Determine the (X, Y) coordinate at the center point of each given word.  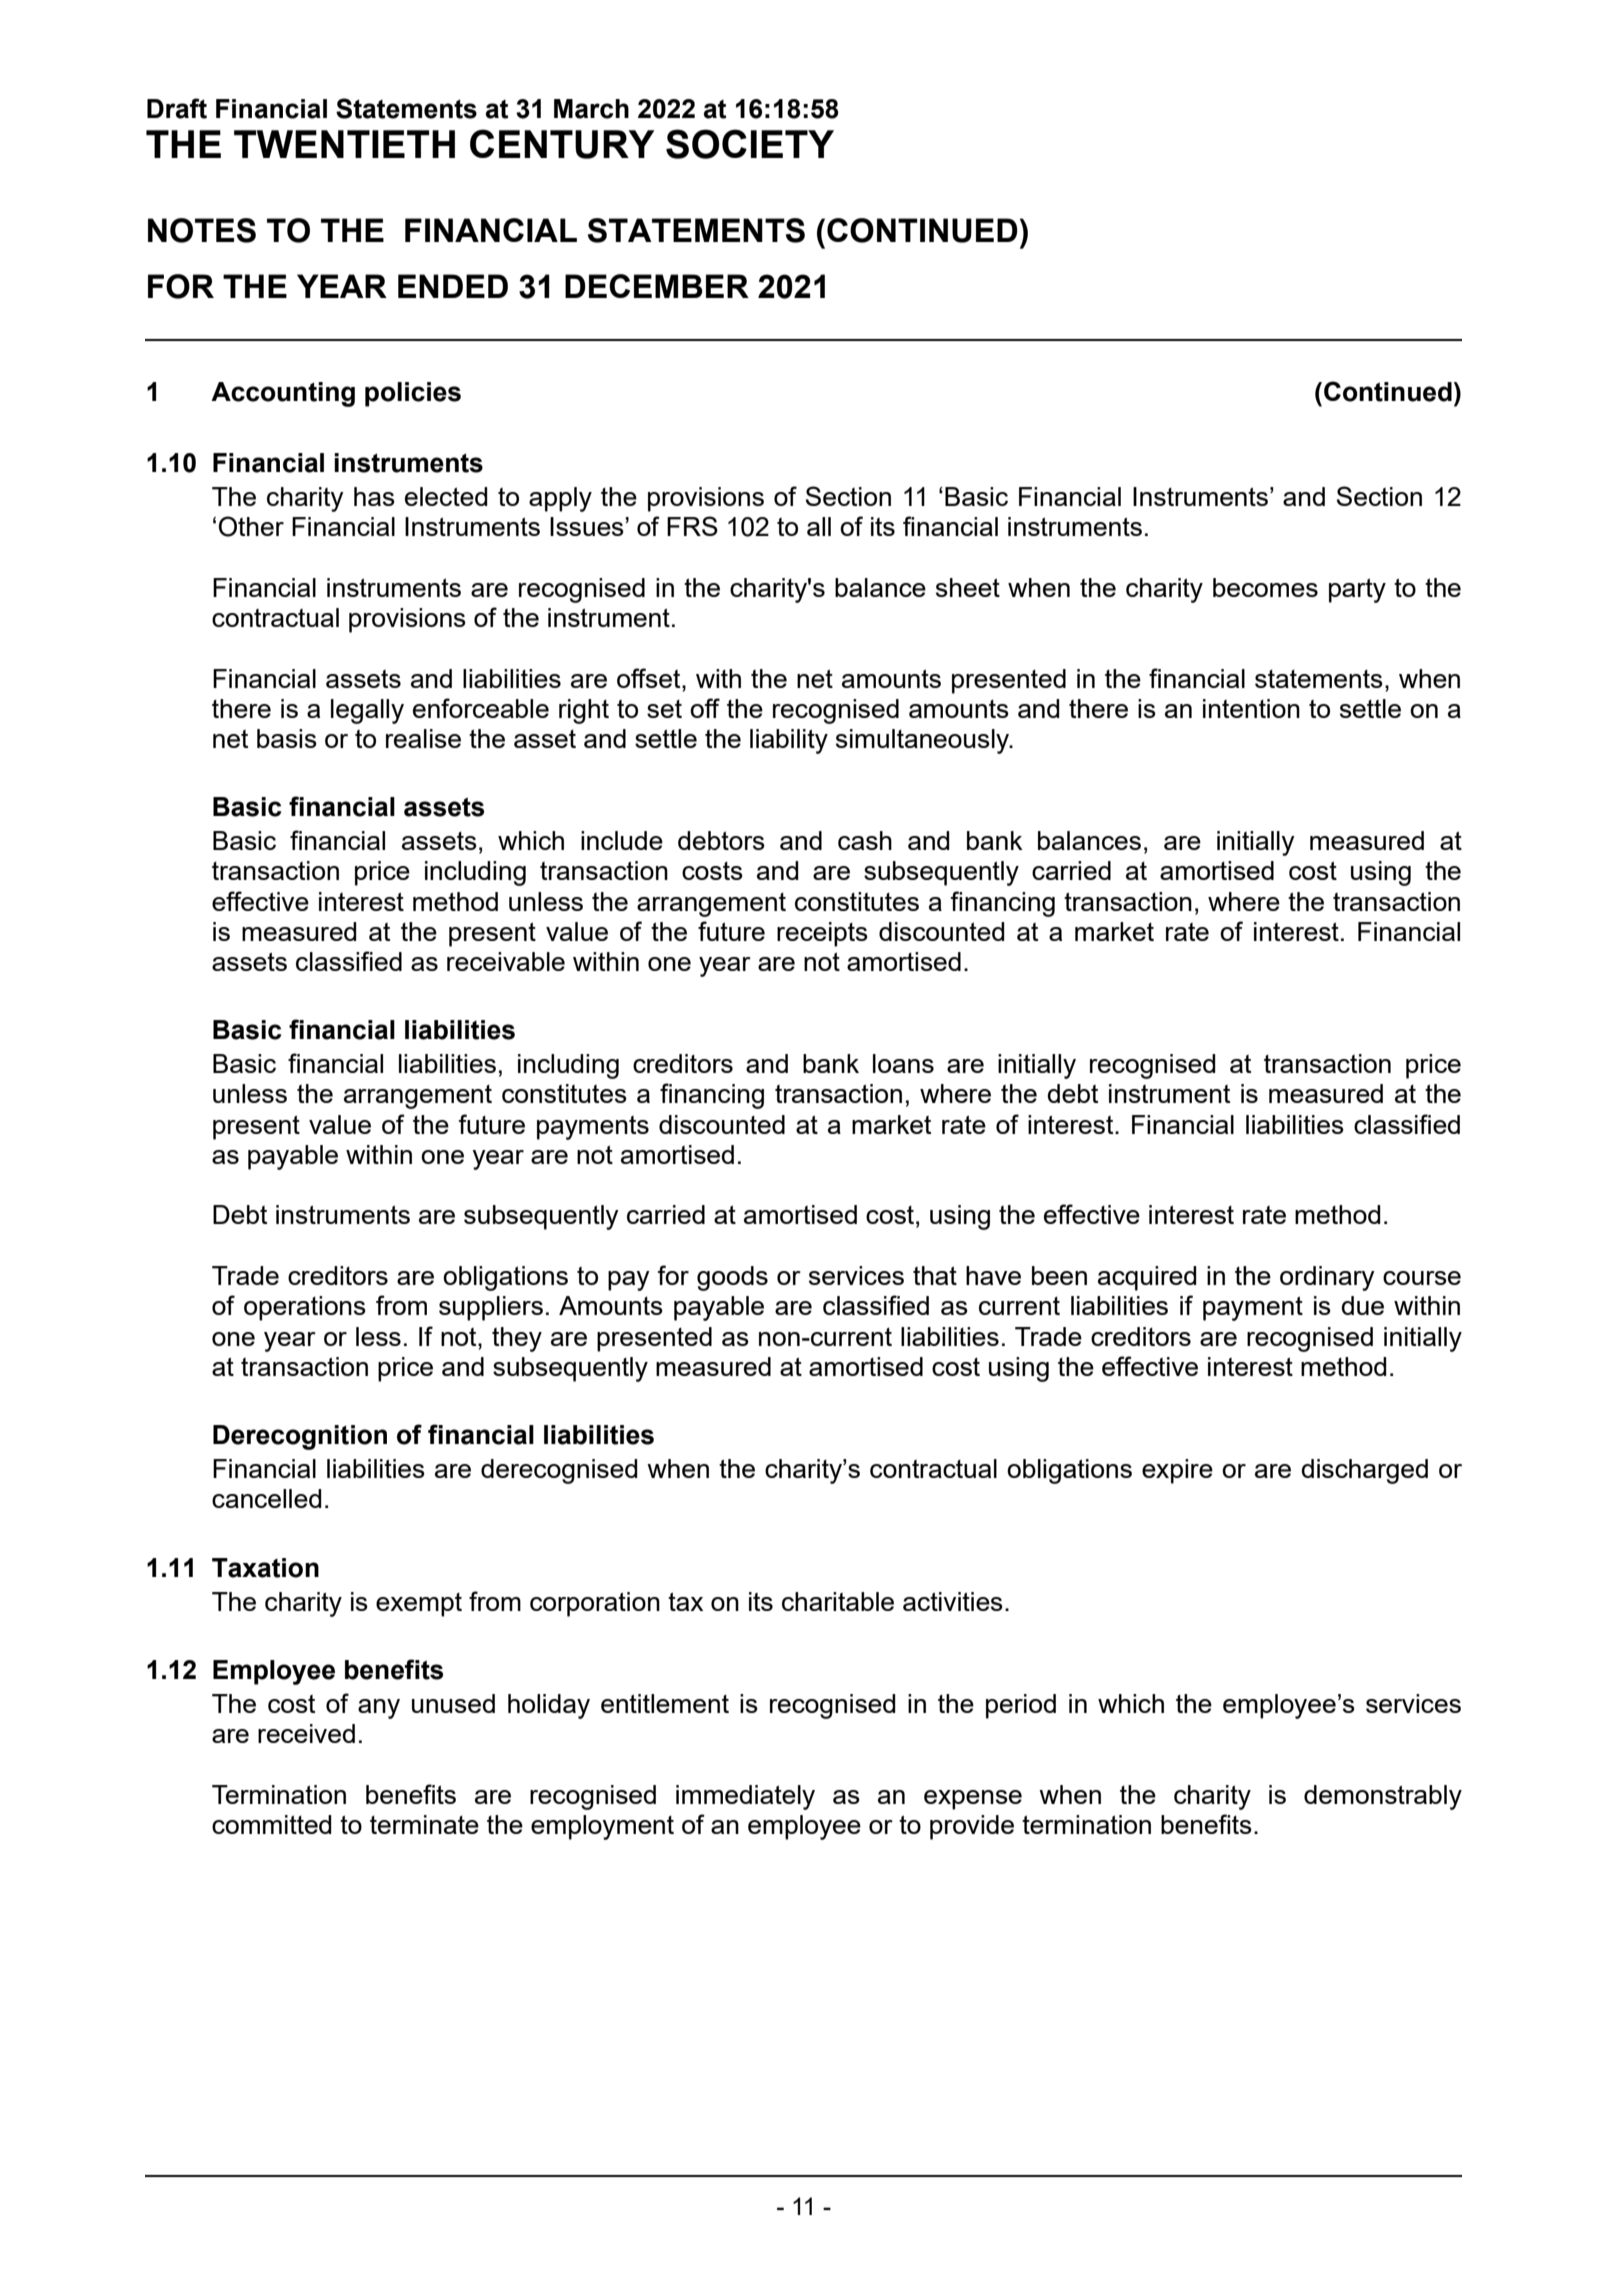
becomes (1265, 587)
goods (732, 1278)
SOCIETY (750, 144)
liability (789, 741)
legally (367, 711)
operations (305, 1308)
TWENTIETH (344, 144)
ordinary (1327, 1278)
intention (1251, 708)
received (306, 1733)
